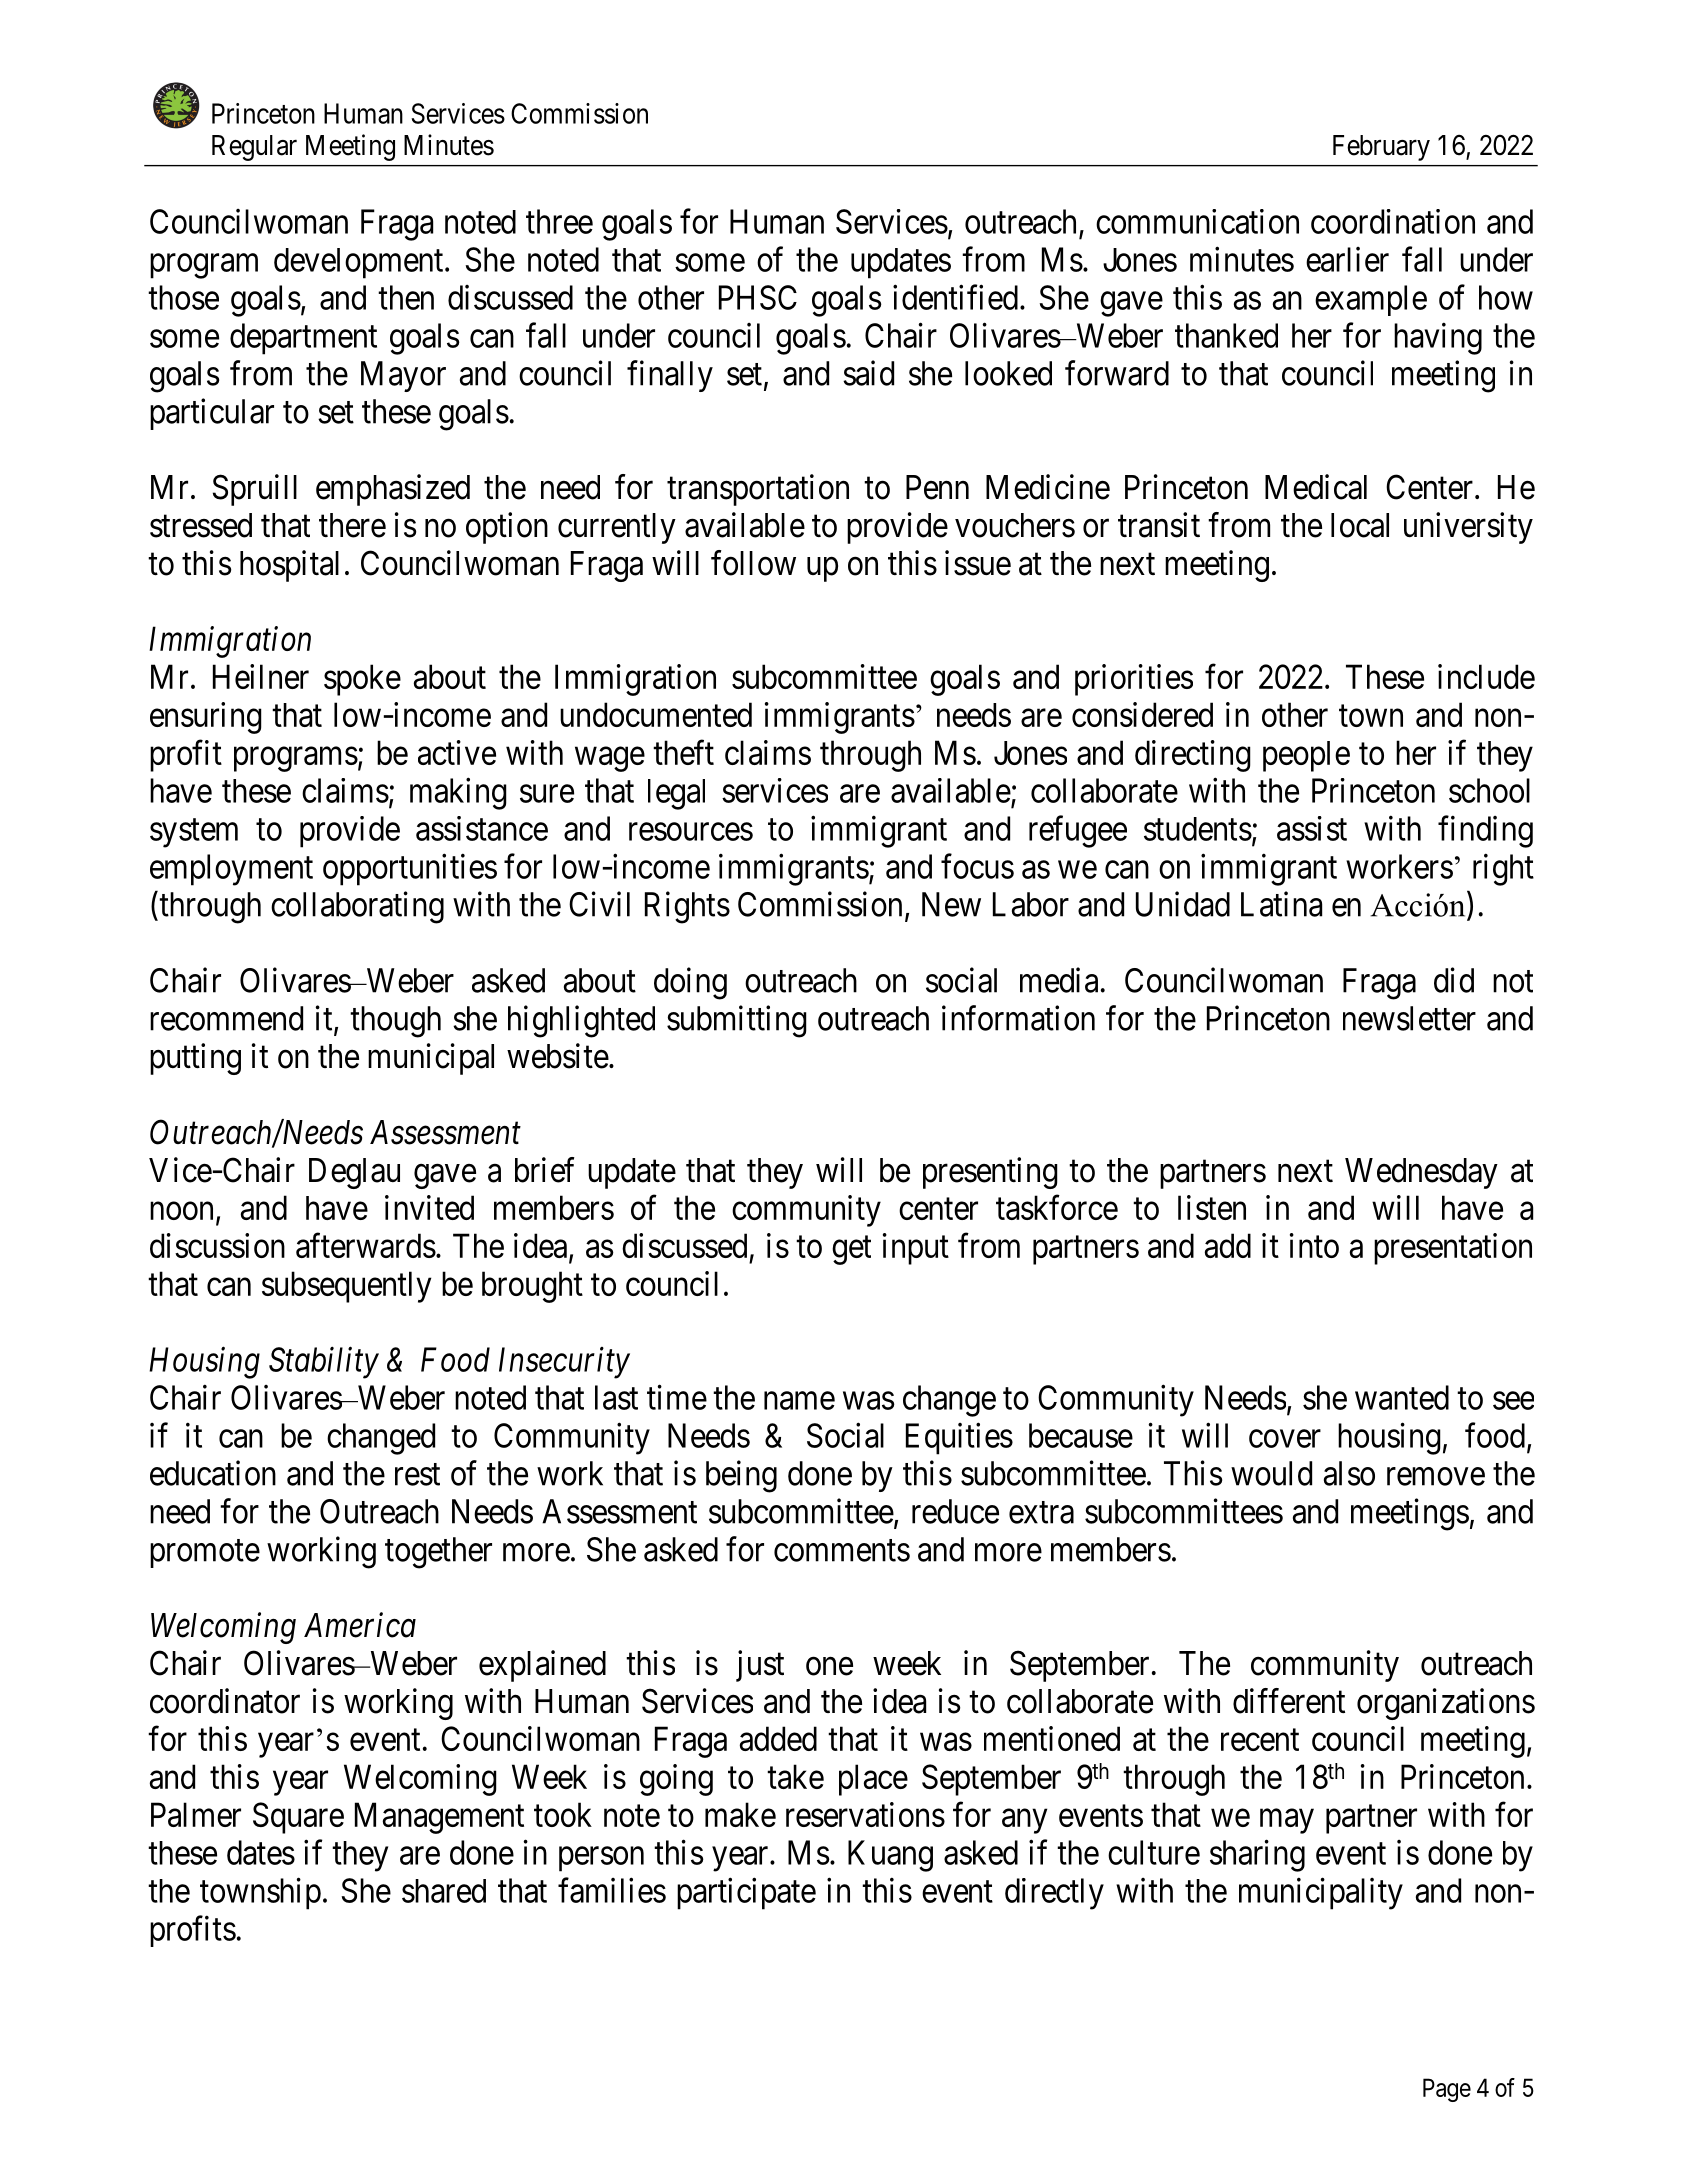 This image has width=1682, height=2177. Describe the element at coordinates (676, 794) in the image. I see `legal` at that location.
